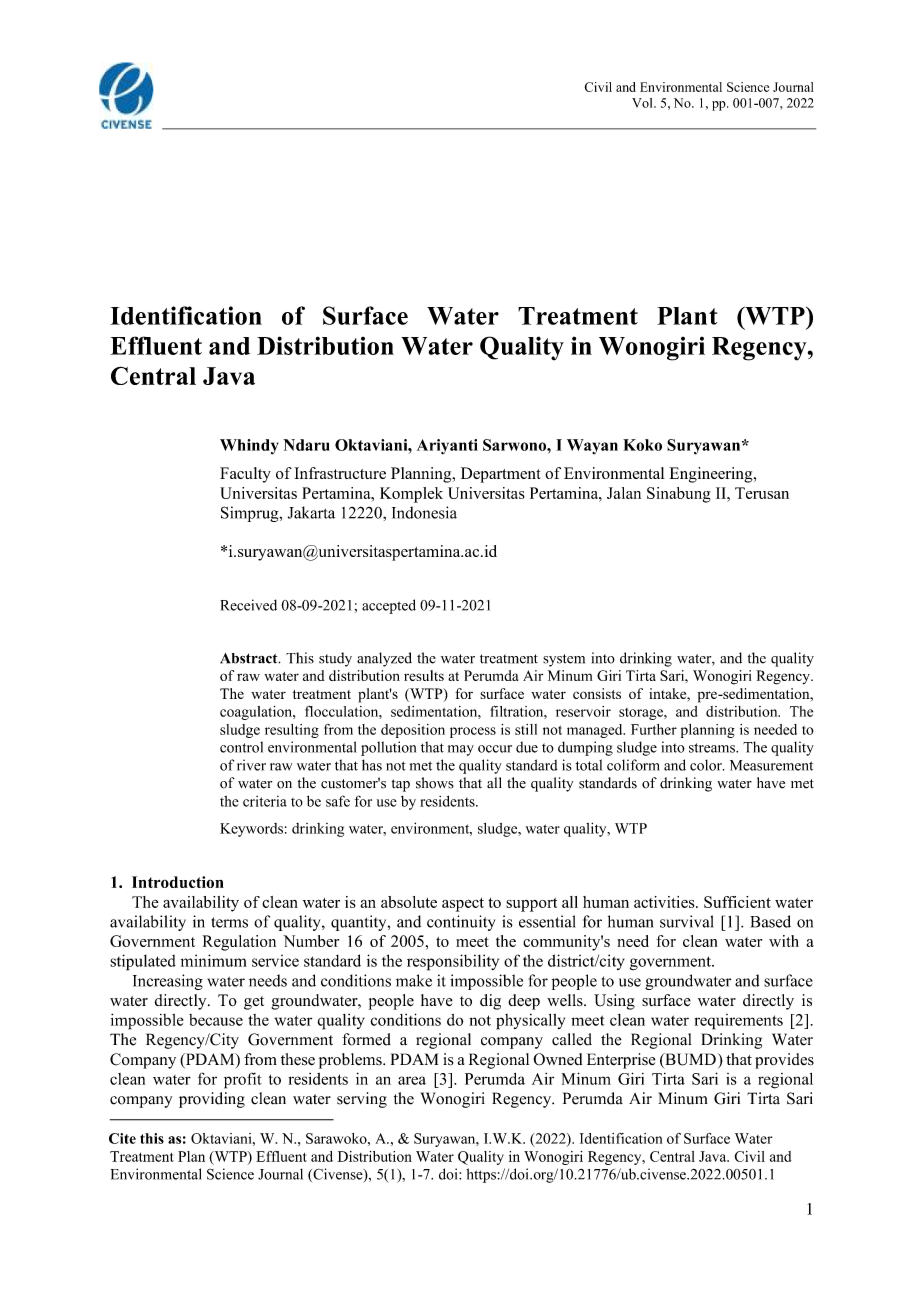 This image has width=924, height=1308. I want to click on Department, so click(501, 475).
